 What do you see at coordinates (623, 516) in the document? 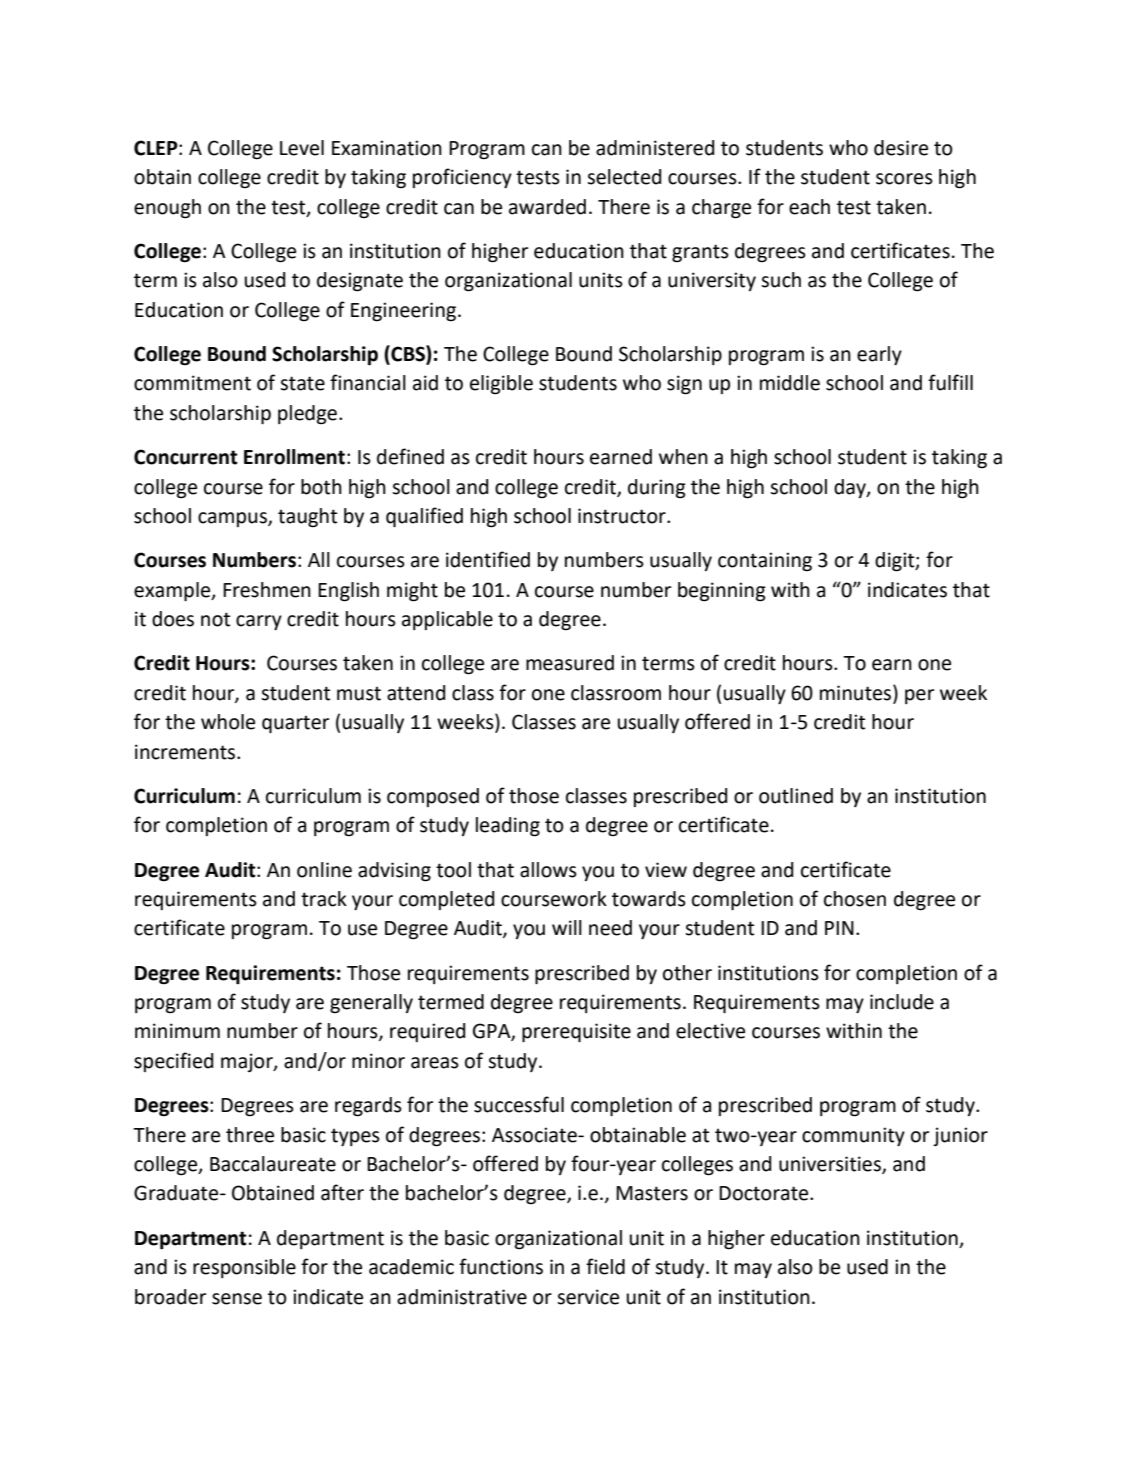
I see `instructor` at bounding box center [623, 516].
